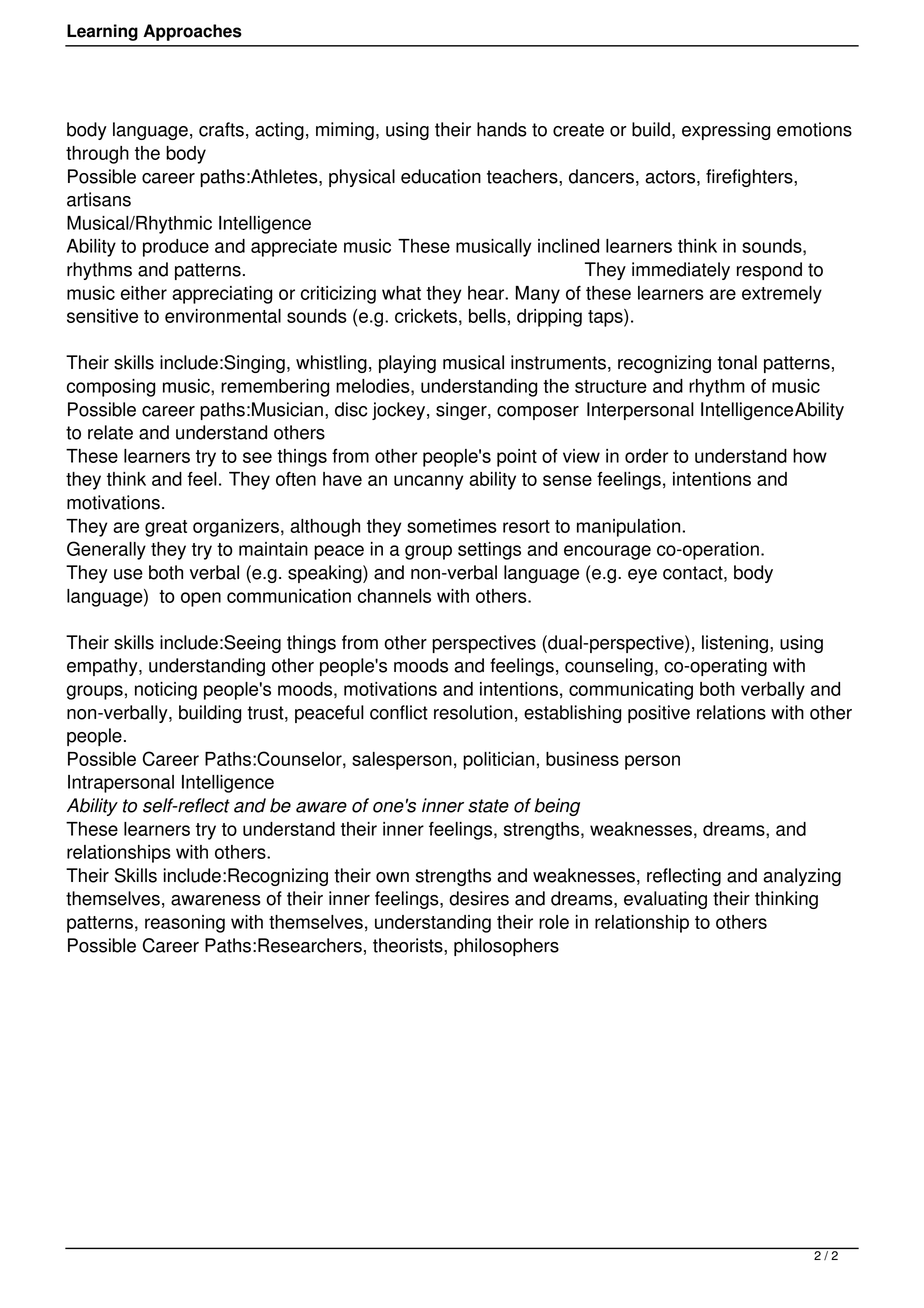 The height and width of the image is (1308, 924). I want to click on channels, so click(394, 596).
